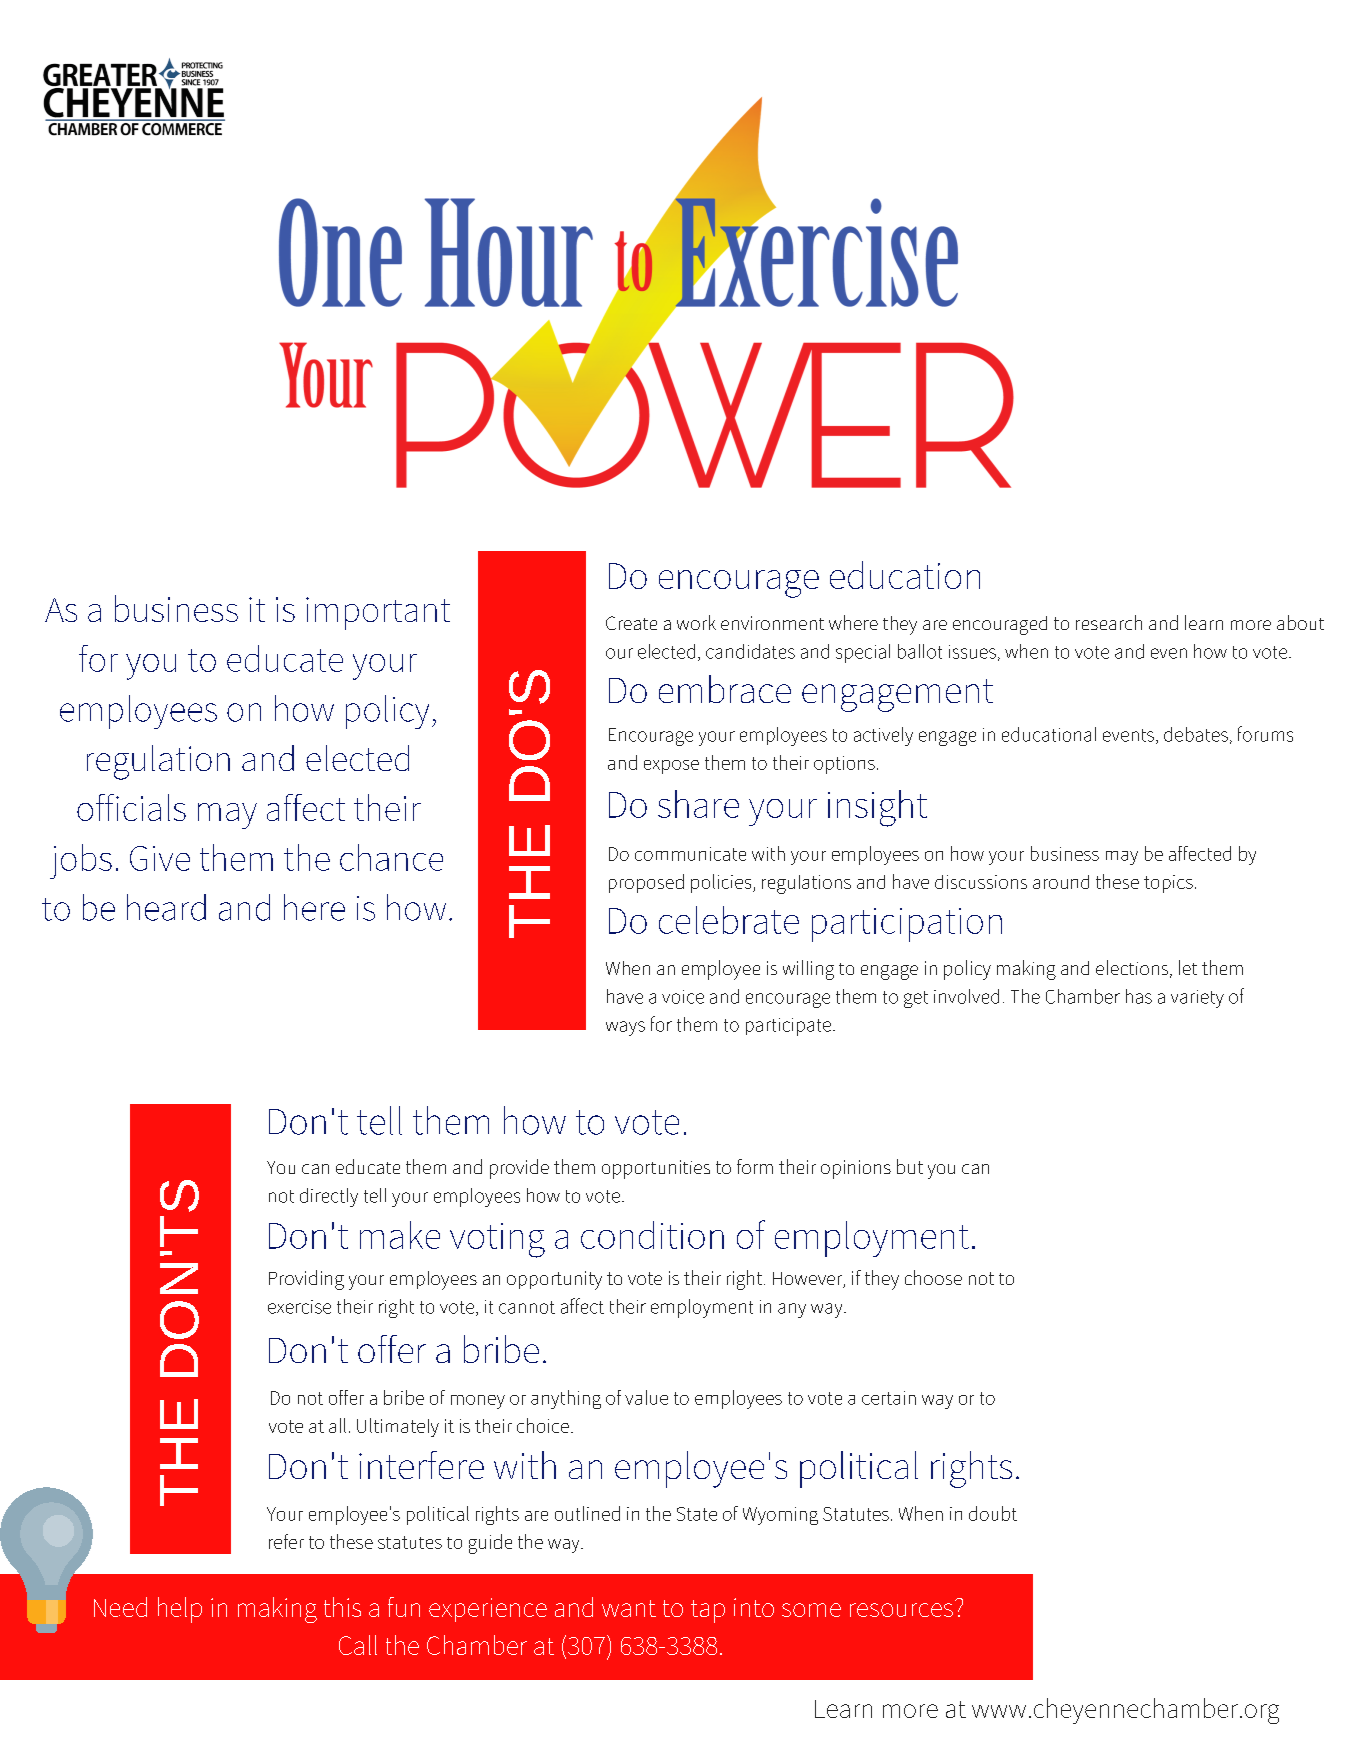  What do you see at coordinates (1109, 622) in the screenshot?
I see `research` at bounding box center [1109, 622].
